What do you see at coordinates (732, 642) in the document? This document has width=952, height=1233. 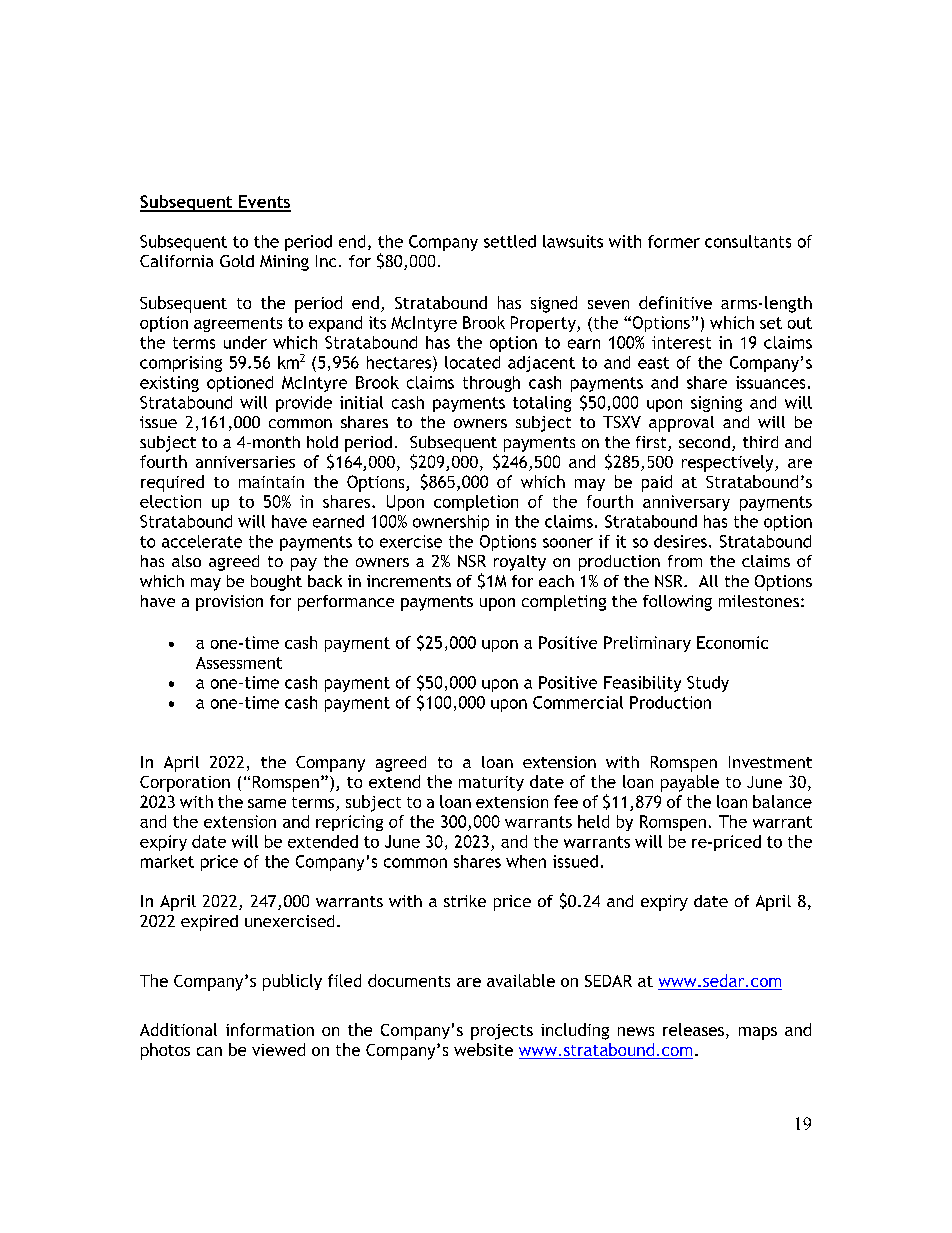 I see `Economic` at bounding box center [732, 642].
